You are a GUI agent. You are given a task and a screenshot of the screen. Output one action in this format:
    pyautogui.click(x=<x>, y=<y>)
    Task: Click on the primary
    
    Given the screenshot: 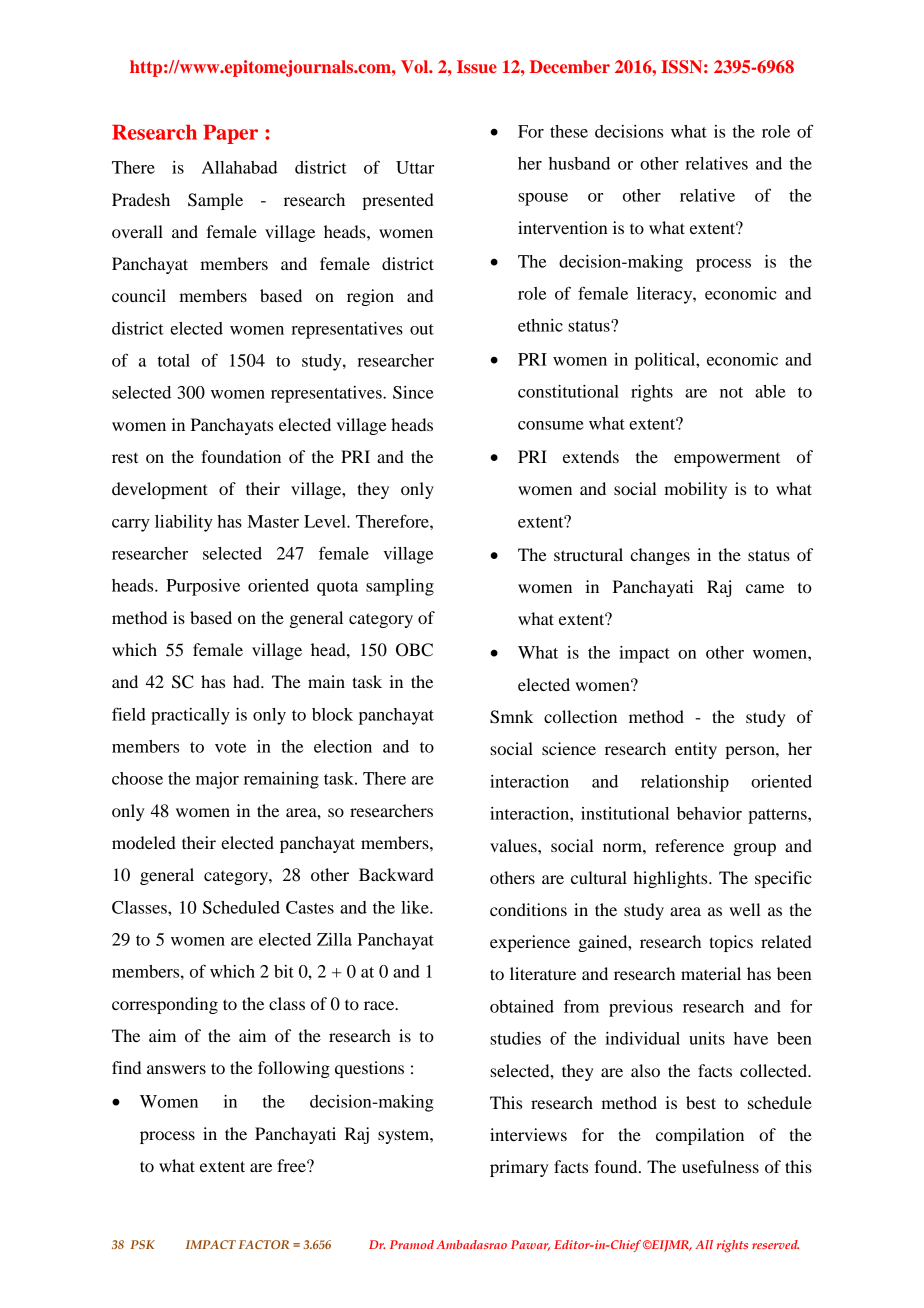 What is the action you would take?
    pyautogui.click(x=519, y=1168)
